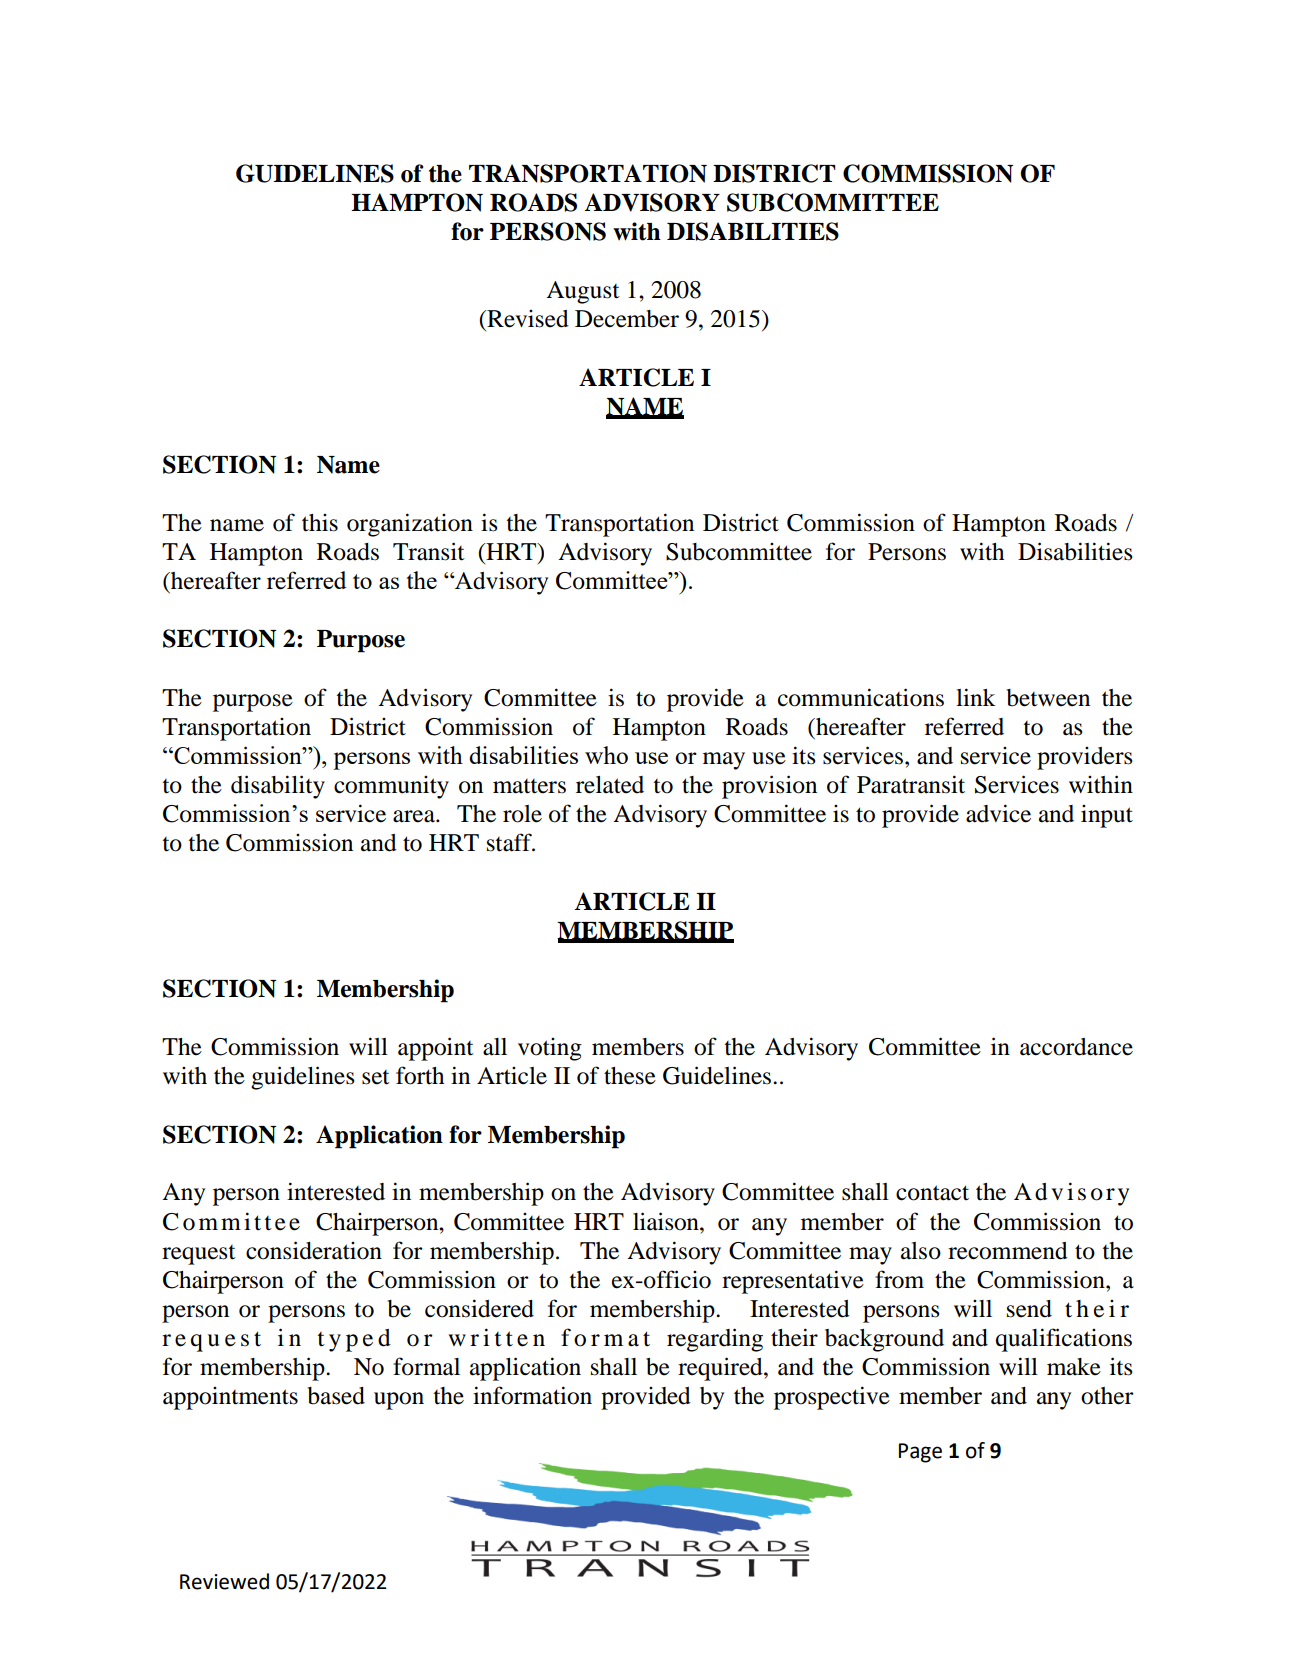 This document has height=1671, width=1291. I want to click on accordance, so click(1076, 1047).
